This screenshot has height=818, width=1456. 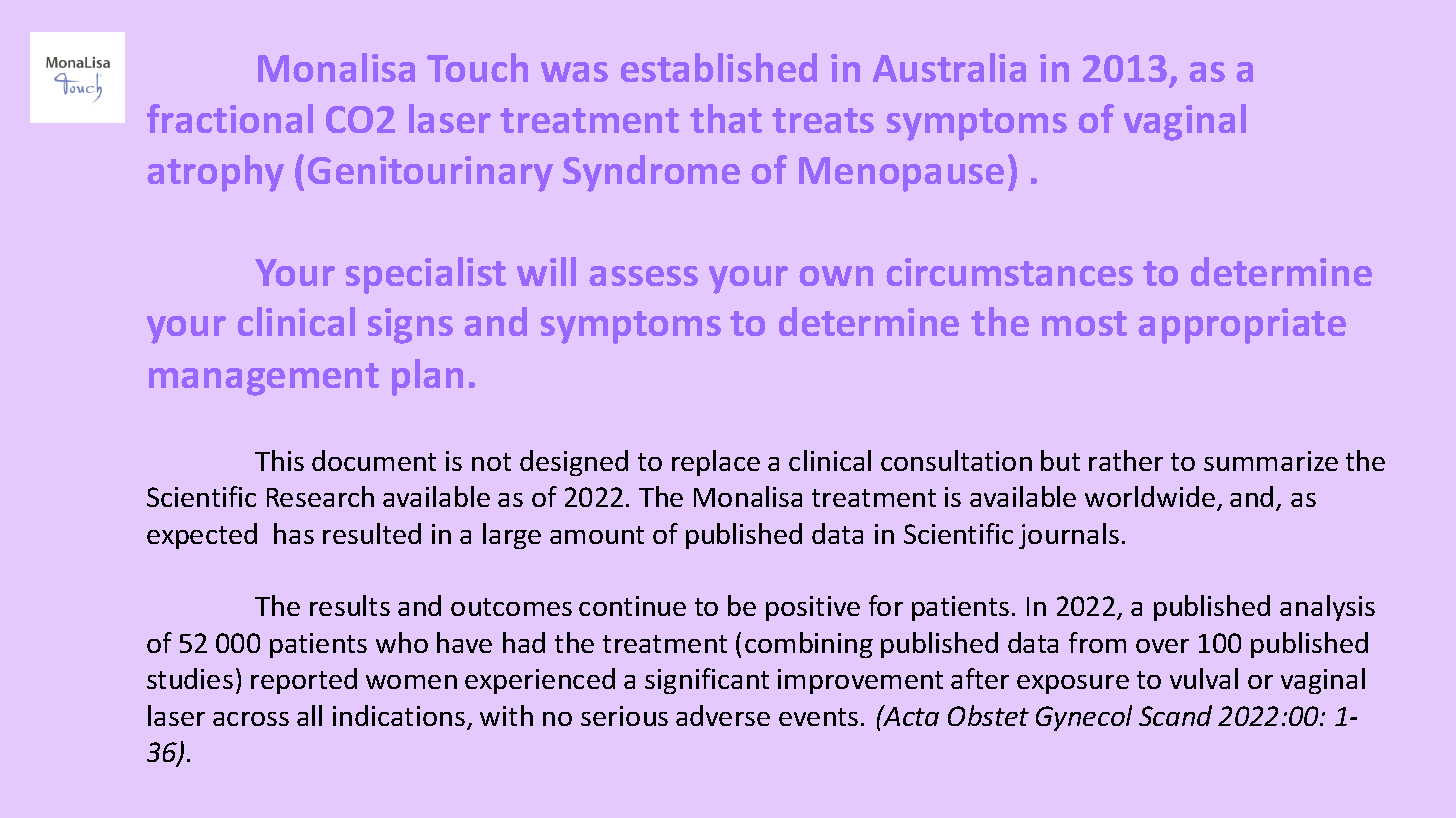 What do you see at coordinates (1150, 496) in the screenshot?
I see `worldwide` at bounding box center [1150, 496].
